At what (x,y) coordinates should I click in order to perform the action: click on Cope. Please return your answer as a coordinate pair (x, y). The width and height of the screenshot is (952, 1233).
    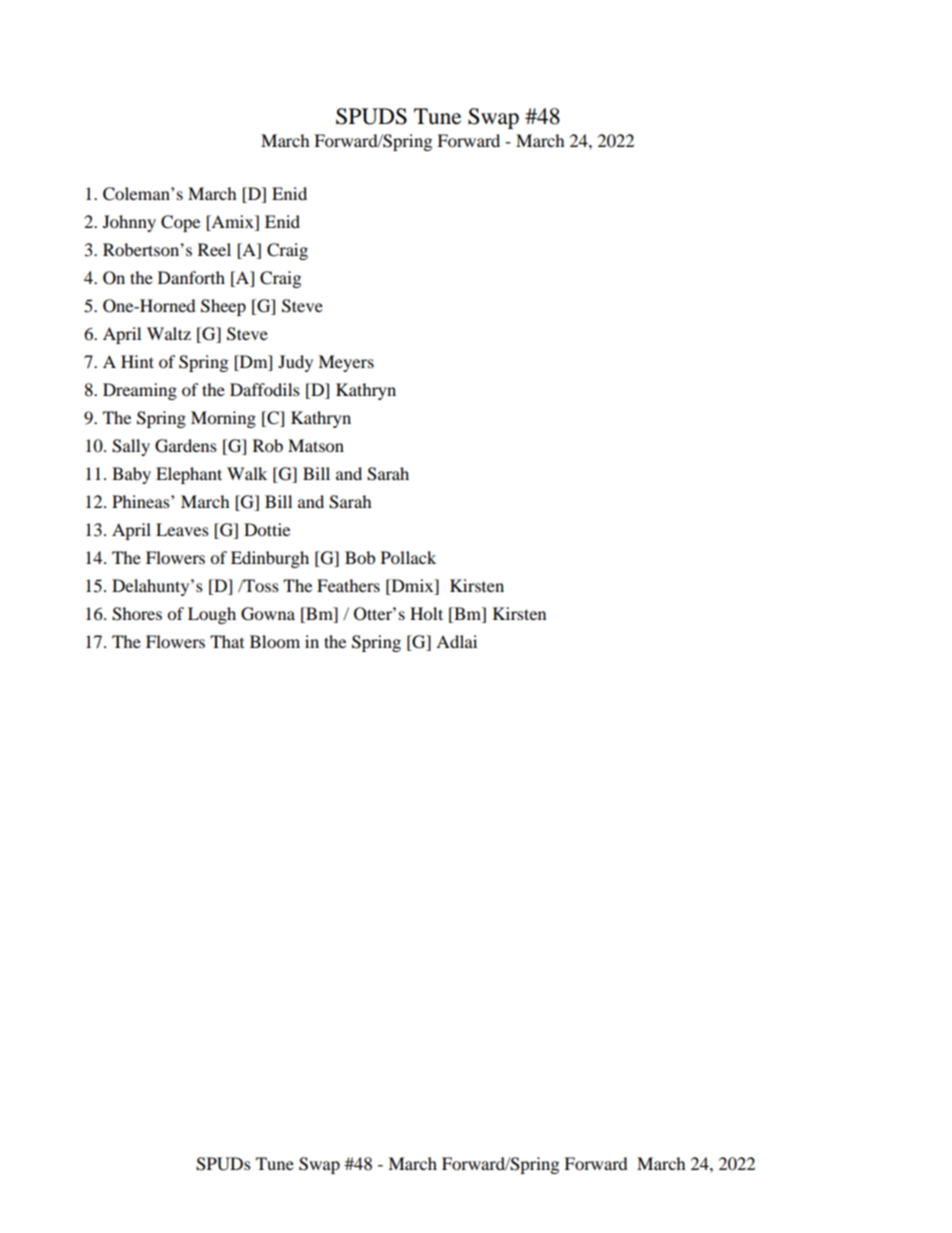
    Looking at the image, I should click on (180, 223).
